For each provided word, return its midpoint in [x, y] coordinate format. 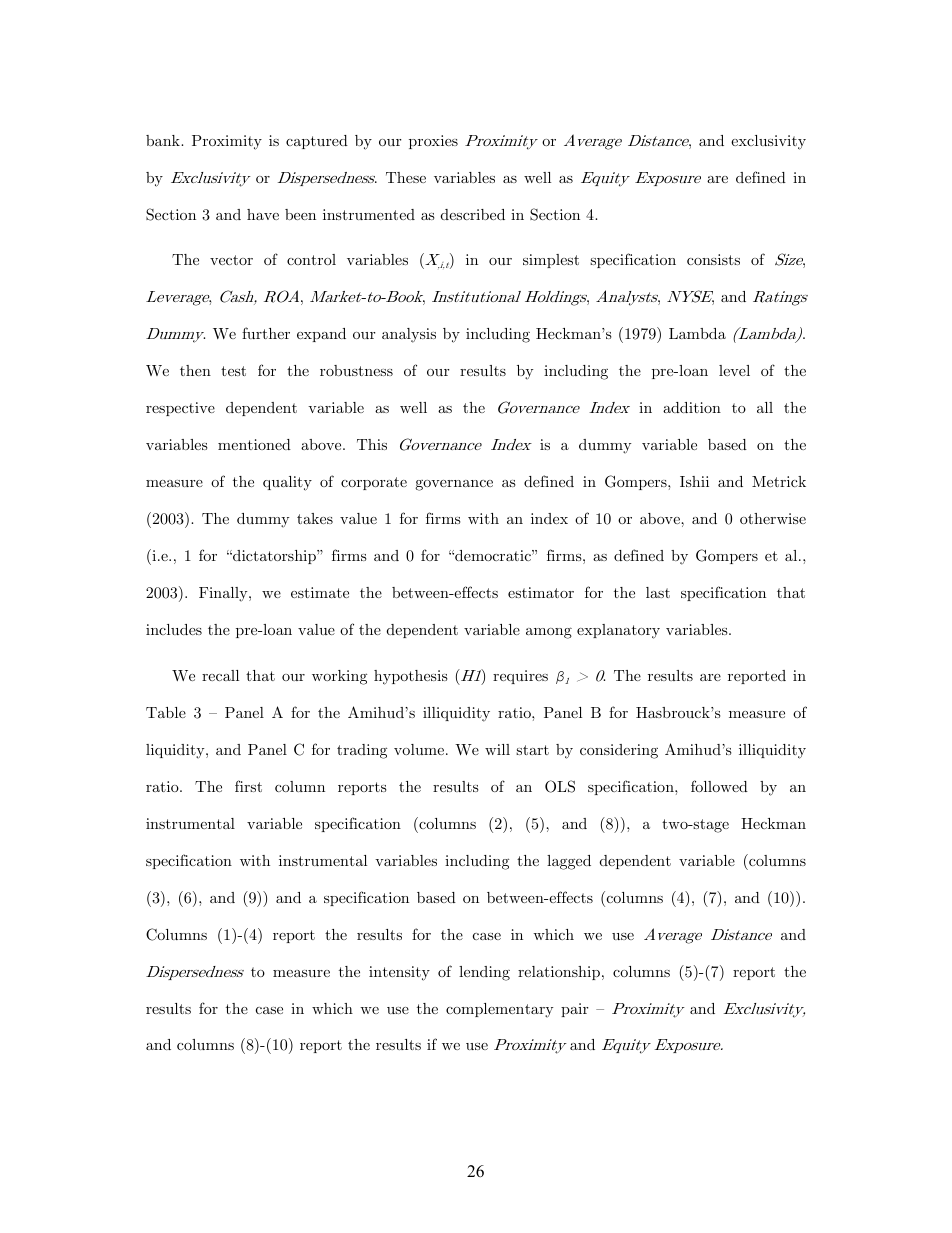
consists [713, 259]
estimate [320, 592]
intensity [399, 973]
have [263, 214]
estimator [541, 592]
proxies [433, 142]
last [658, 592]
